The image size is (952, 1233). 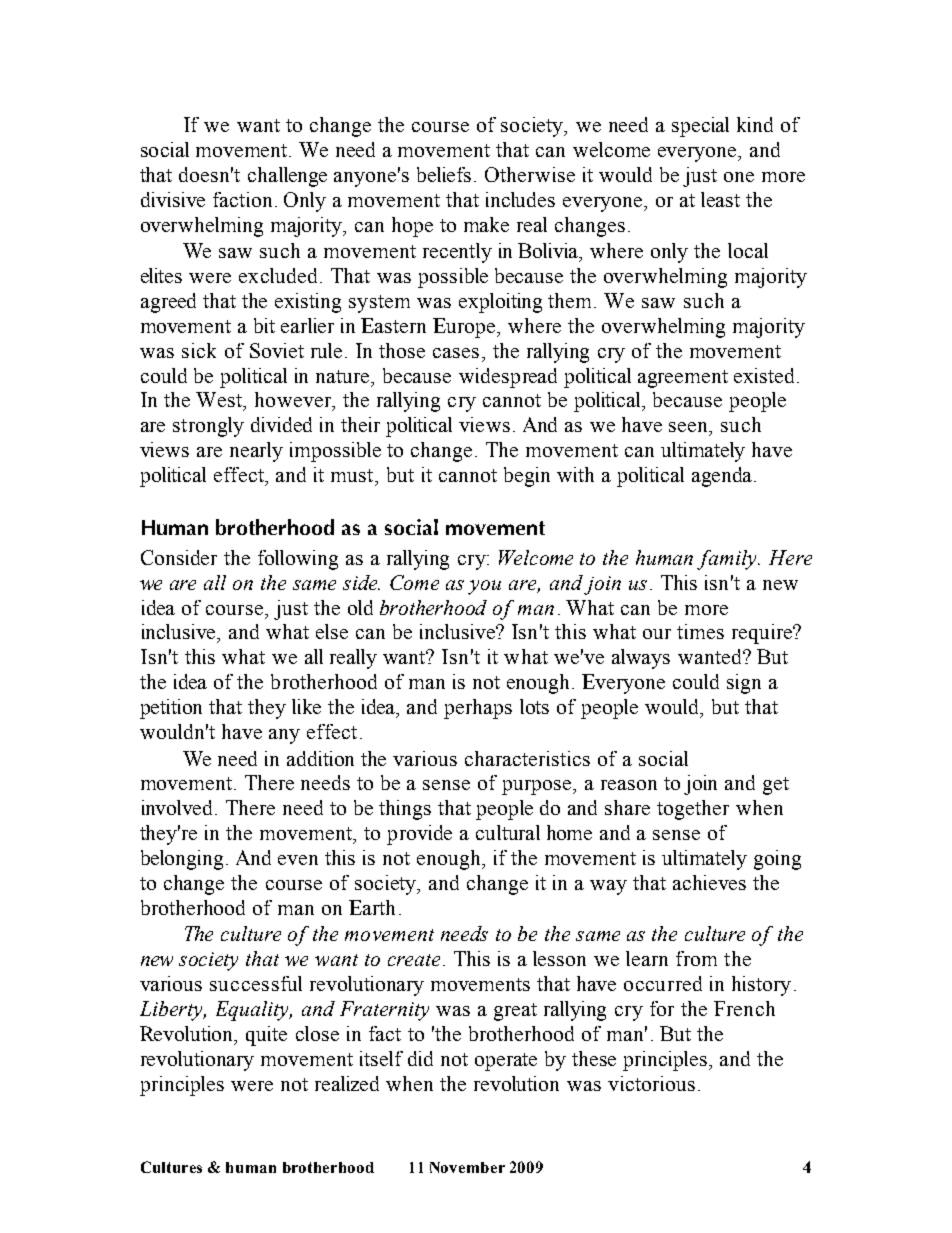 I want to click on beliefs, so click(x=444, y=174).
